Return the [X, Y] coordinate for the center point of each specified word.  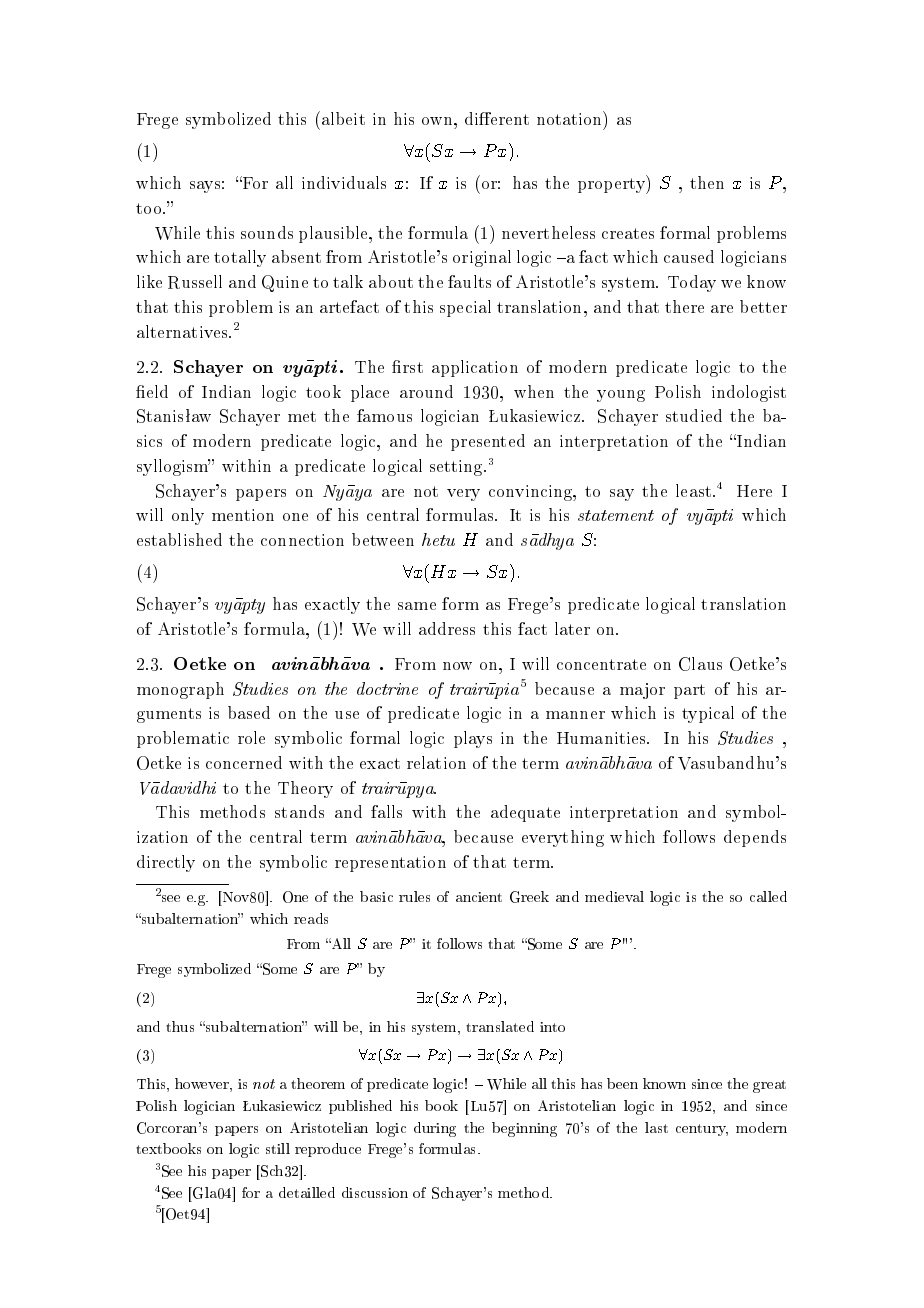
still [278, 1148]
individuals [344, 182]
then [707, 182]
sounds [267, 232]
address [447, 628]
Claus [700, 664]
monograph [180, 690]
